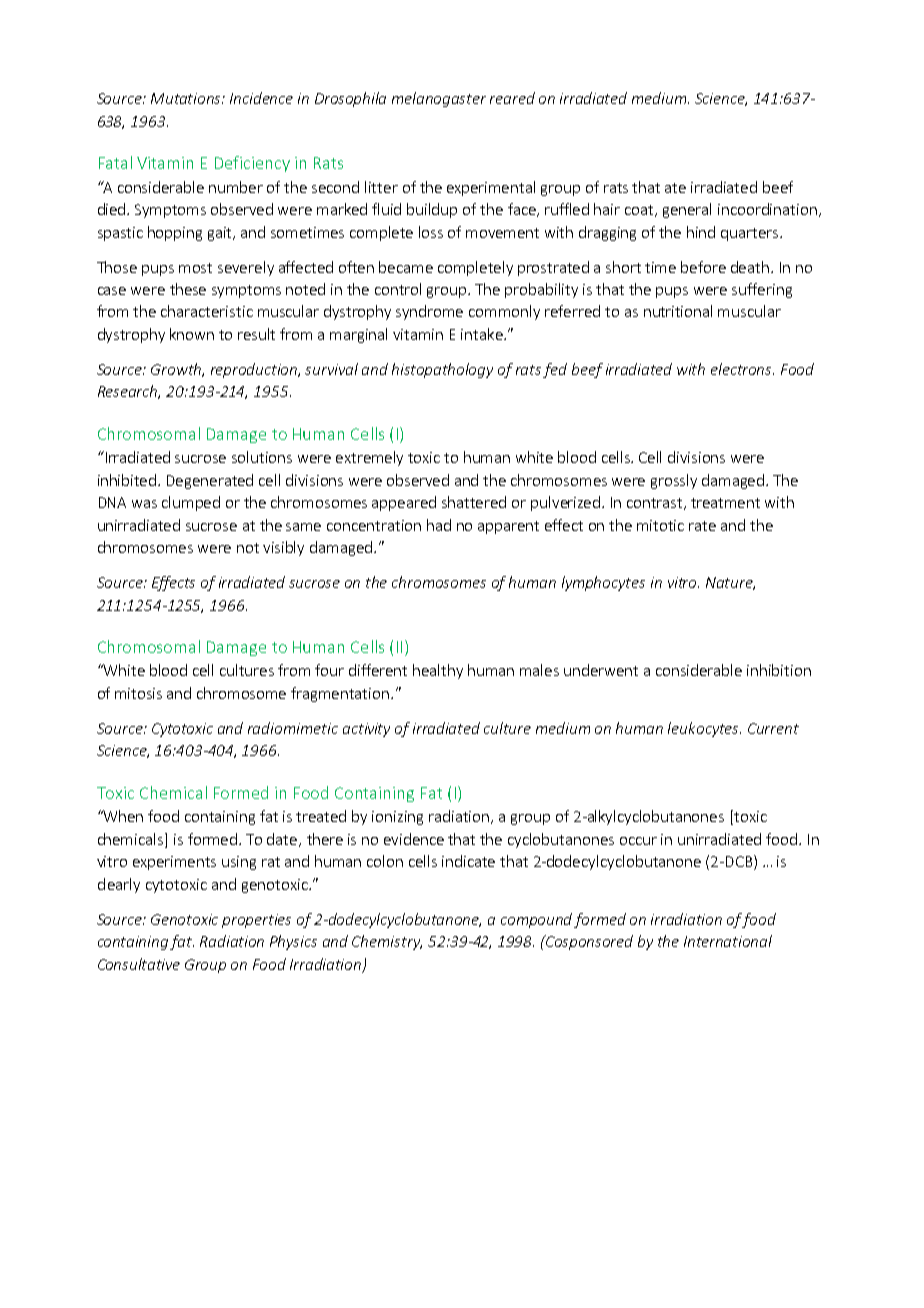 The image size is (924, 1308). Describe the element at coordinates (439, 99) in the image. I see `melanogaster` at that location.
